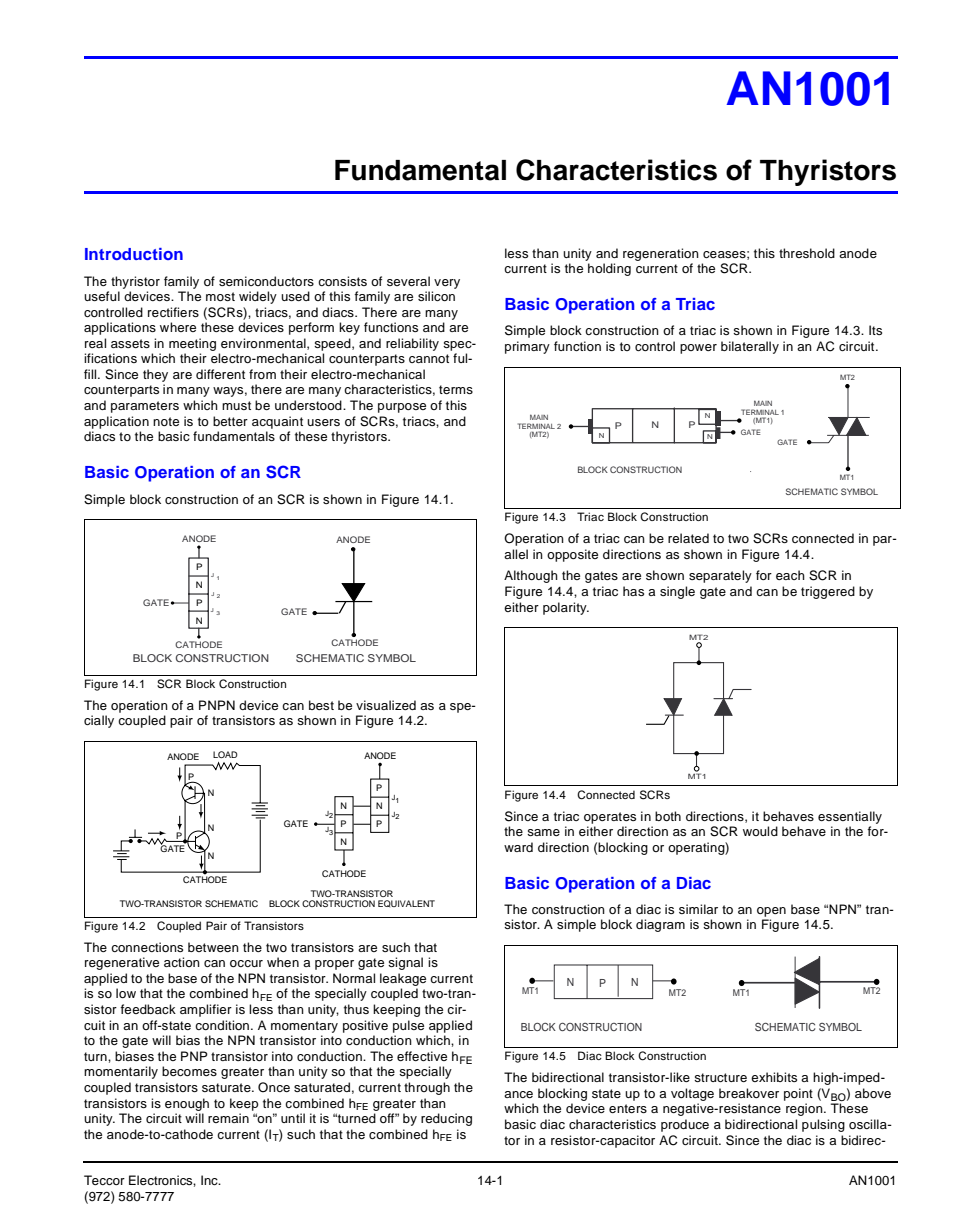 The width and height of the image is (953, 1232). I want to click on triggered, so click(828, 592).
